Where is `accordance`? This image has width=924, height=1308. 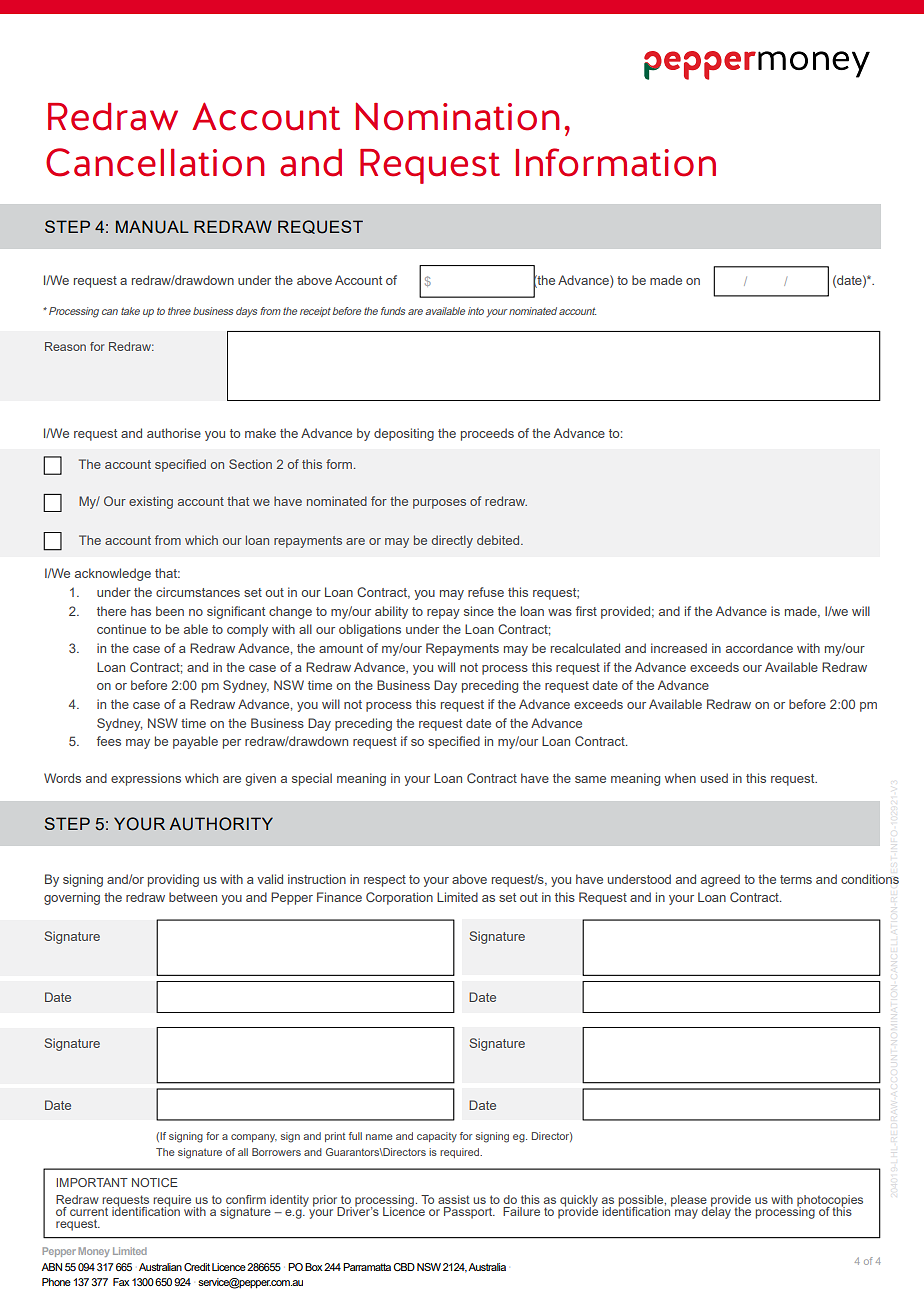
accordance is located at coordinates (759, 648).
